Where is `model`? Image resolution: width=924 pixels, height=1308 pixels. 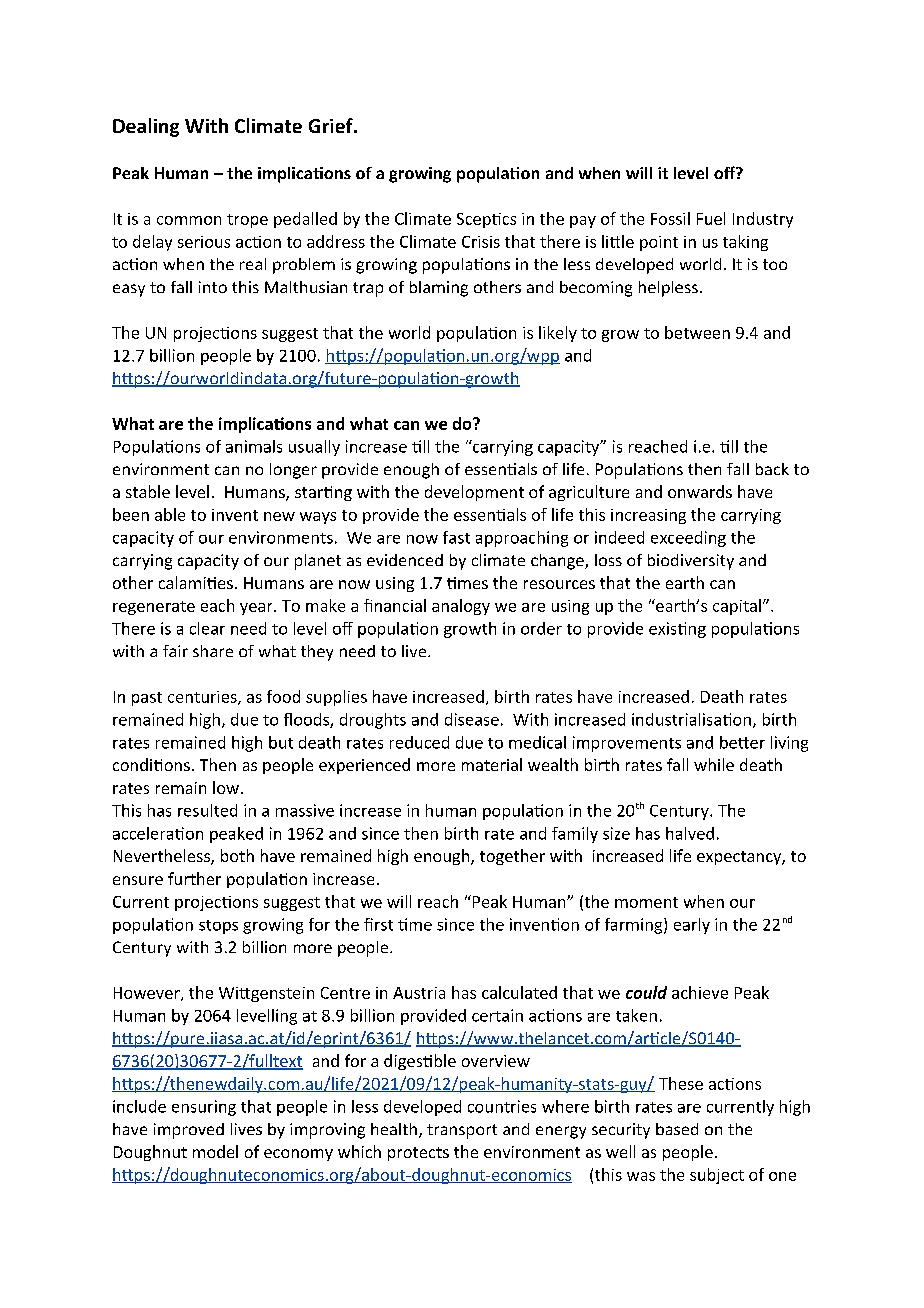 model is located at coordinates (215, 1151).
